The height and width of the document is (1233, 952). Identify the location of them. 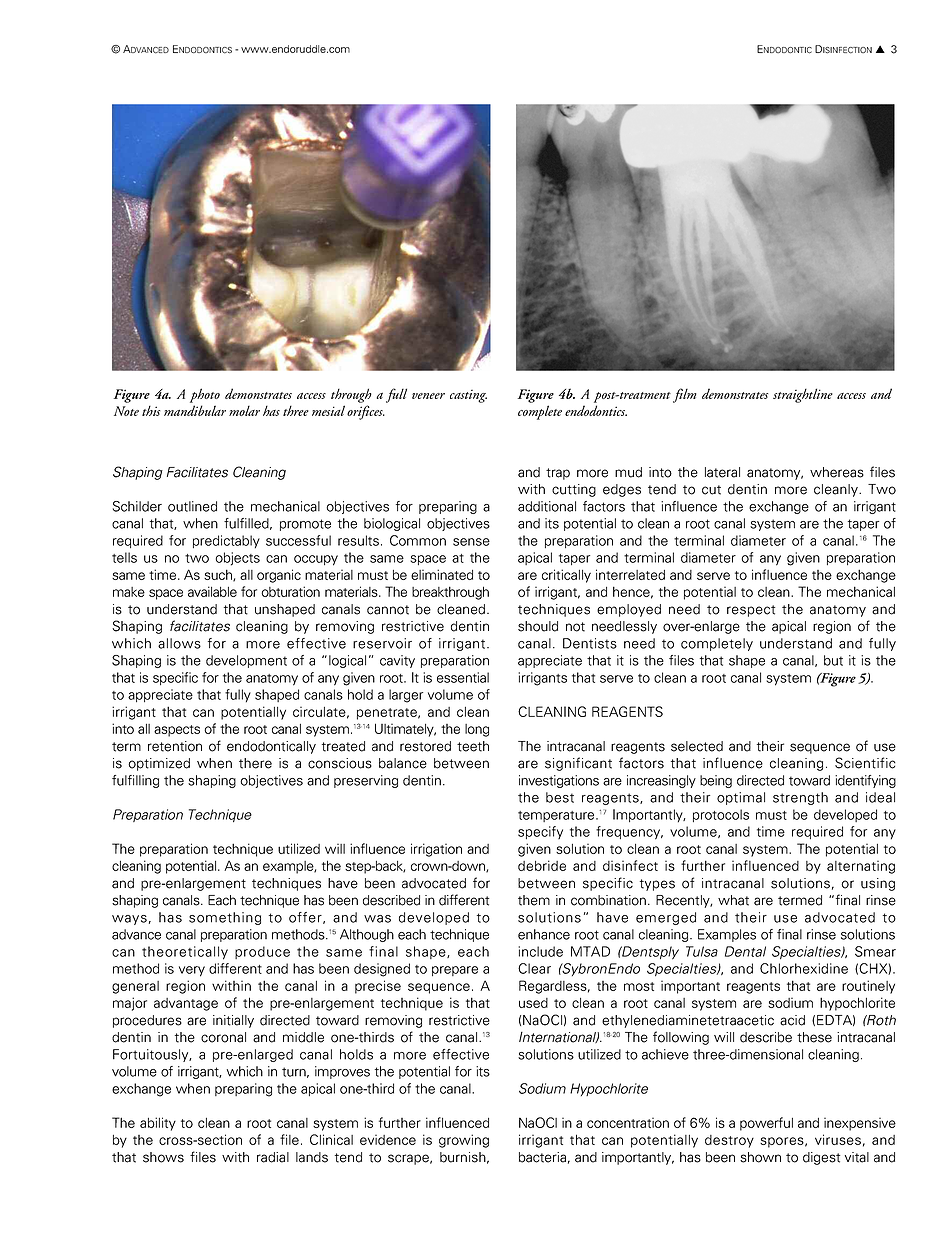
(534, 900).
